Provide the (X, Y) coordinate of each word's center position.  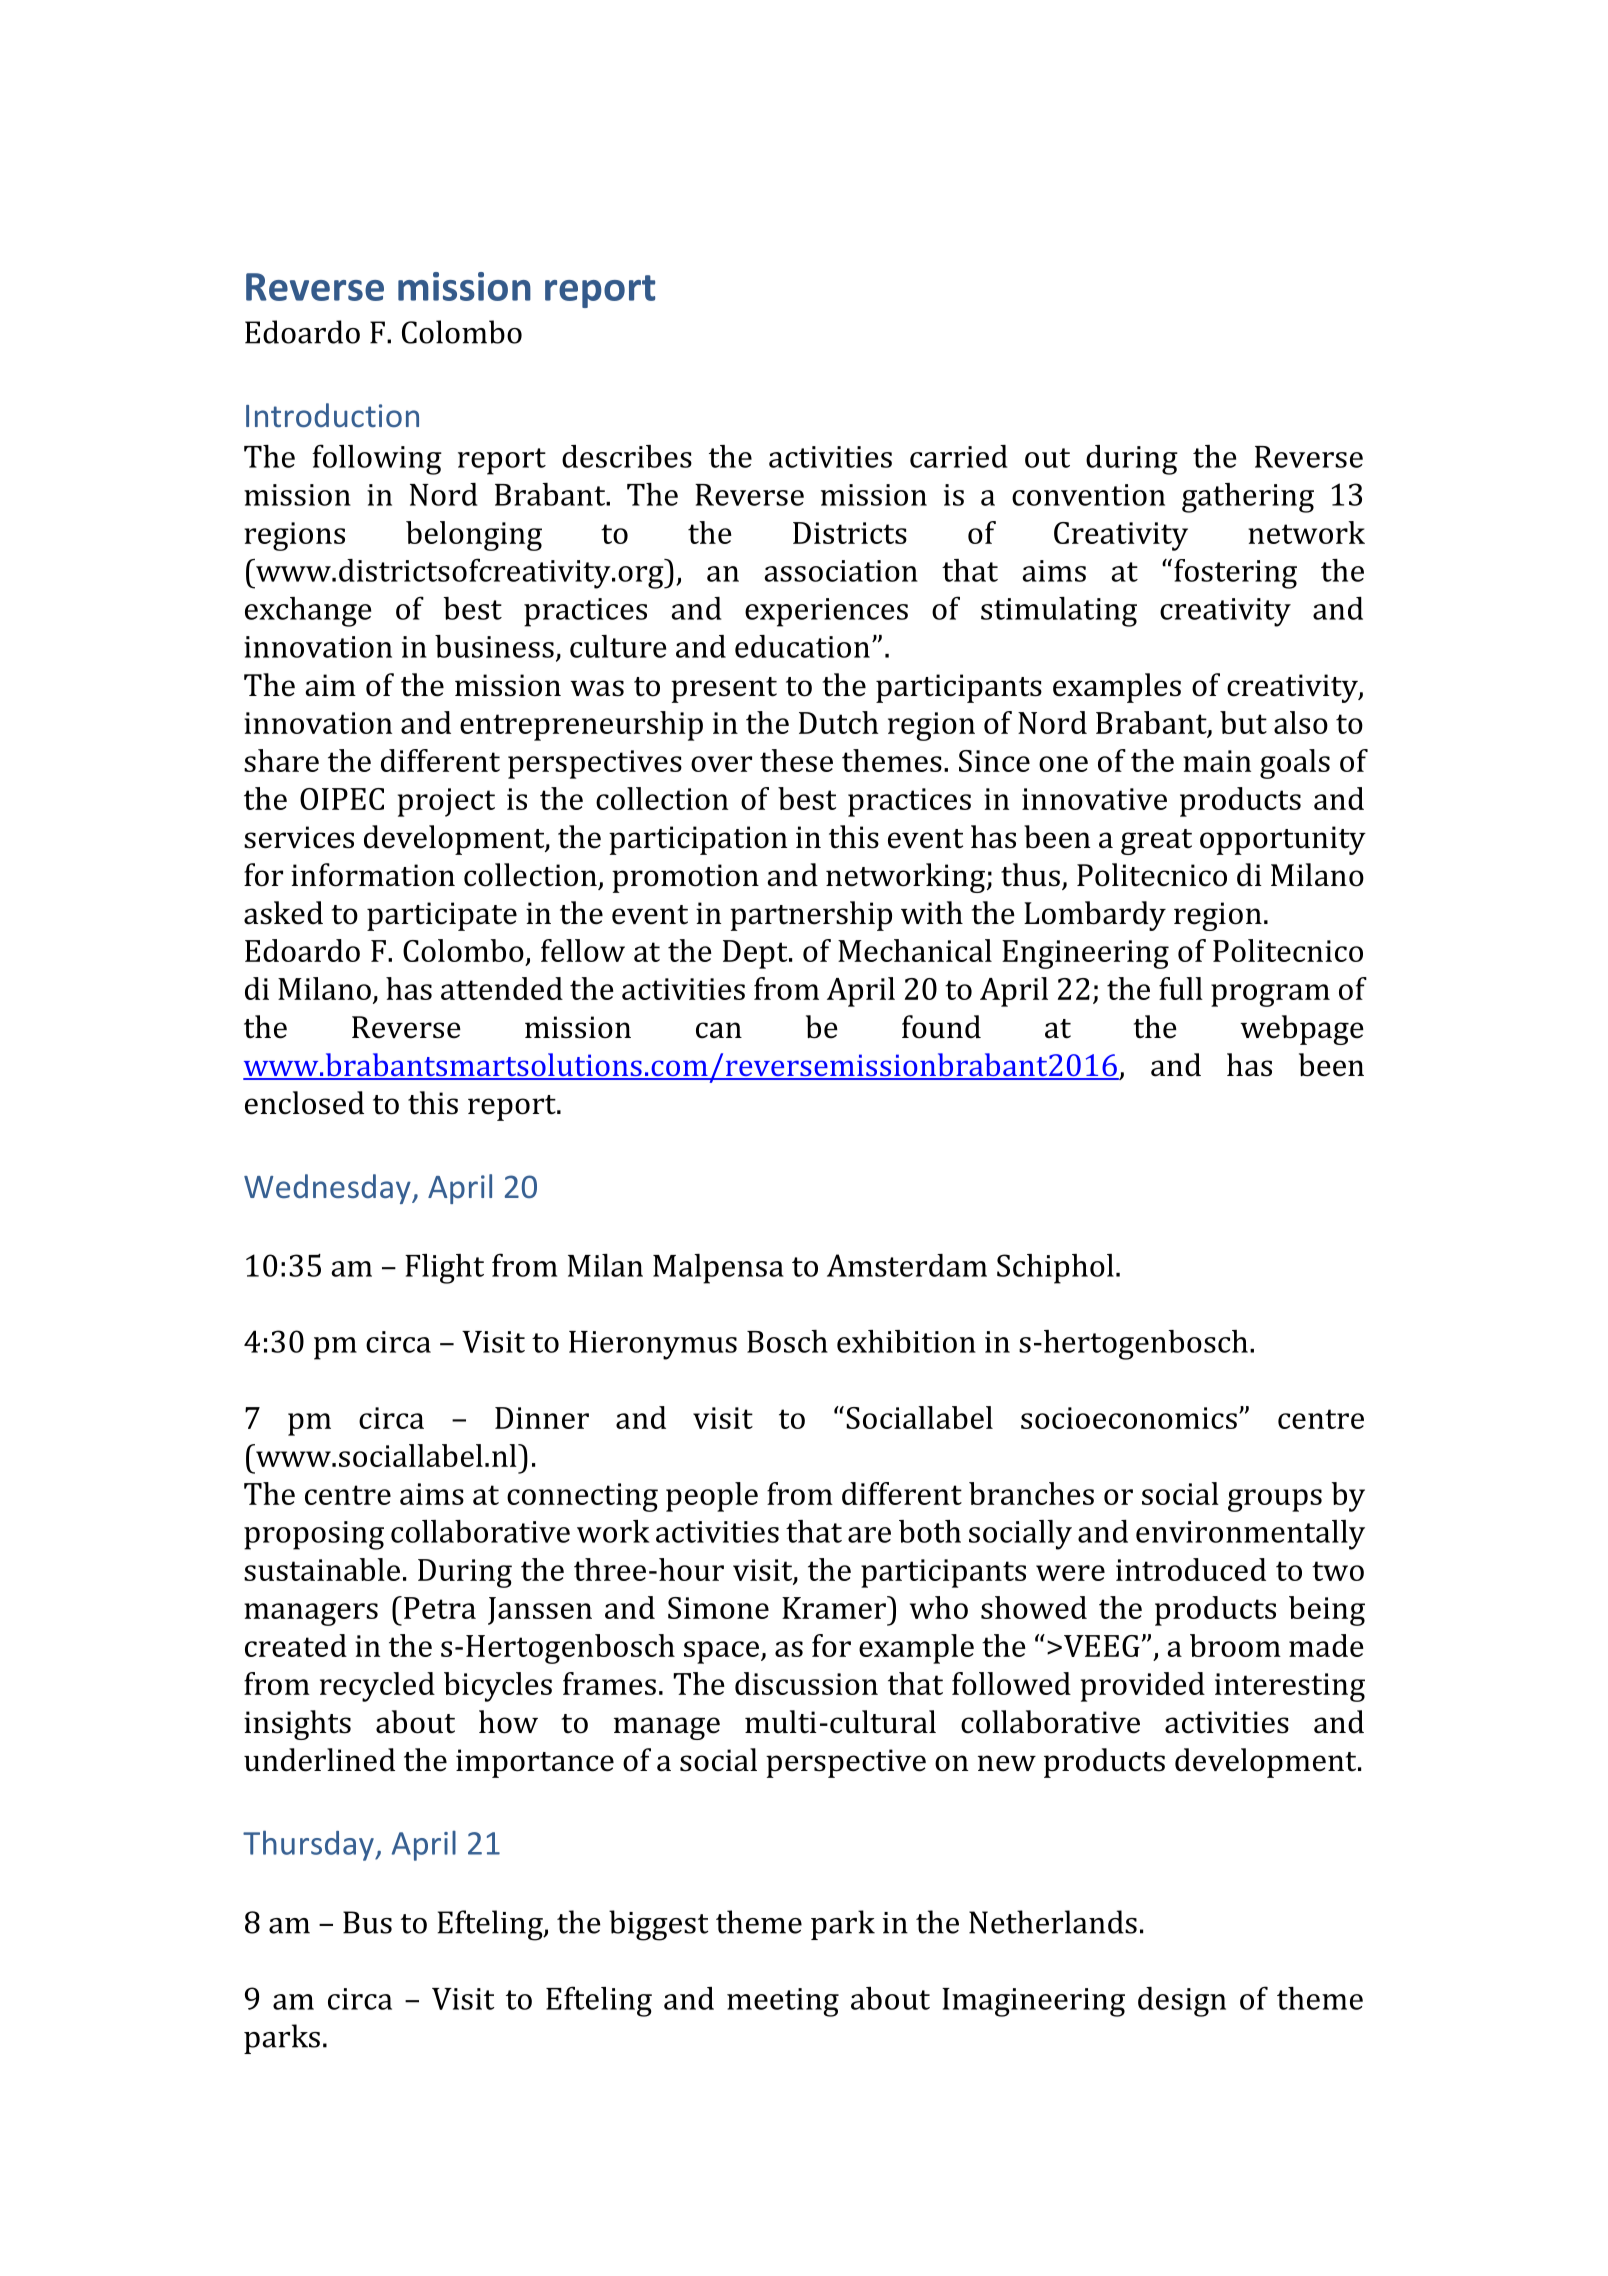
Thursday (309, 1845)
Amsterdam (907, 1265)
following (377, 459)
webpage (1302, 1030)
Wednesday (328, 1189)
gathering (1248, 498)
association (841, 571)
